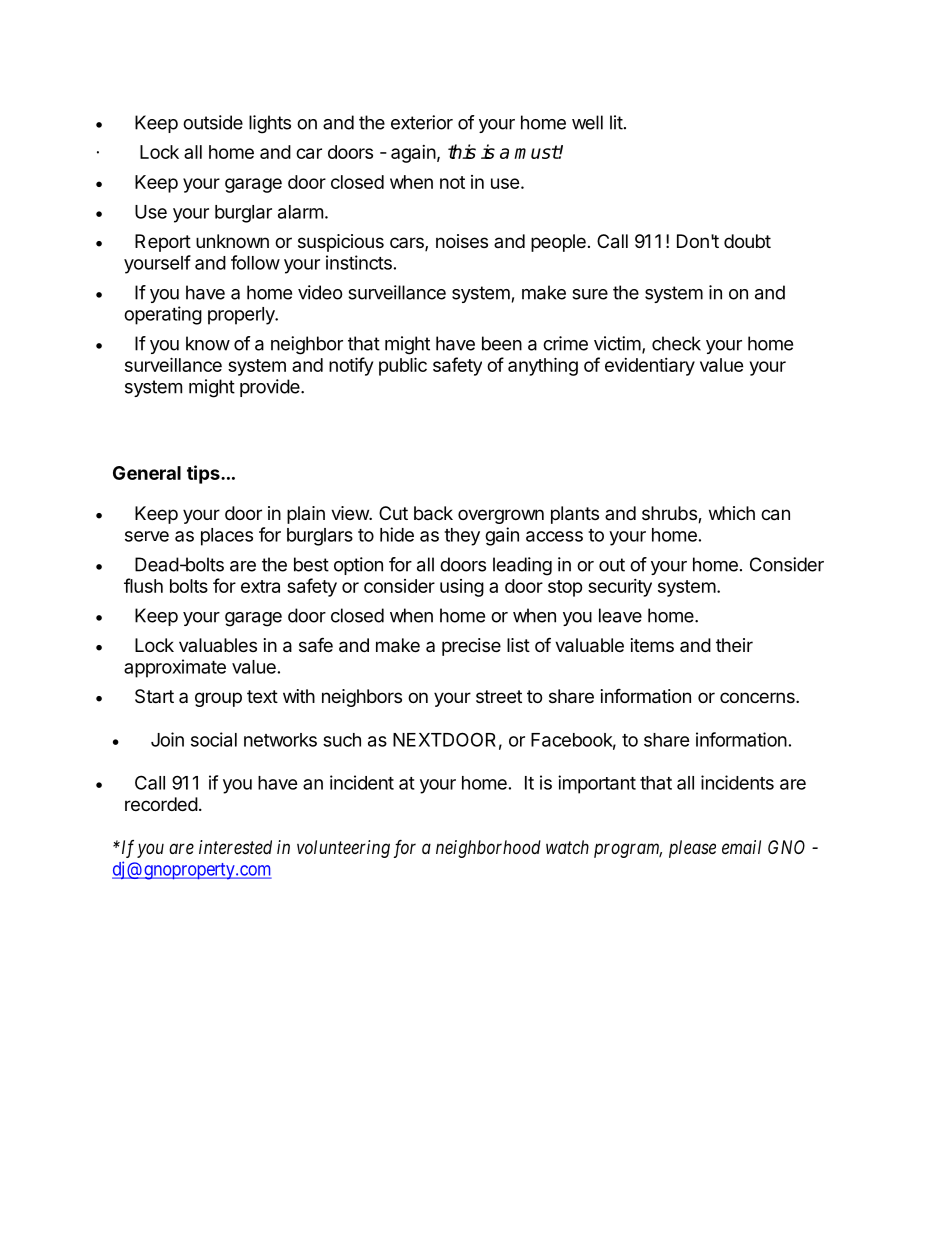 This screenshot has width=952, height=1233. Describe the element at coordinates (616, 122) in the screenshot. I see `lit` at that location.
